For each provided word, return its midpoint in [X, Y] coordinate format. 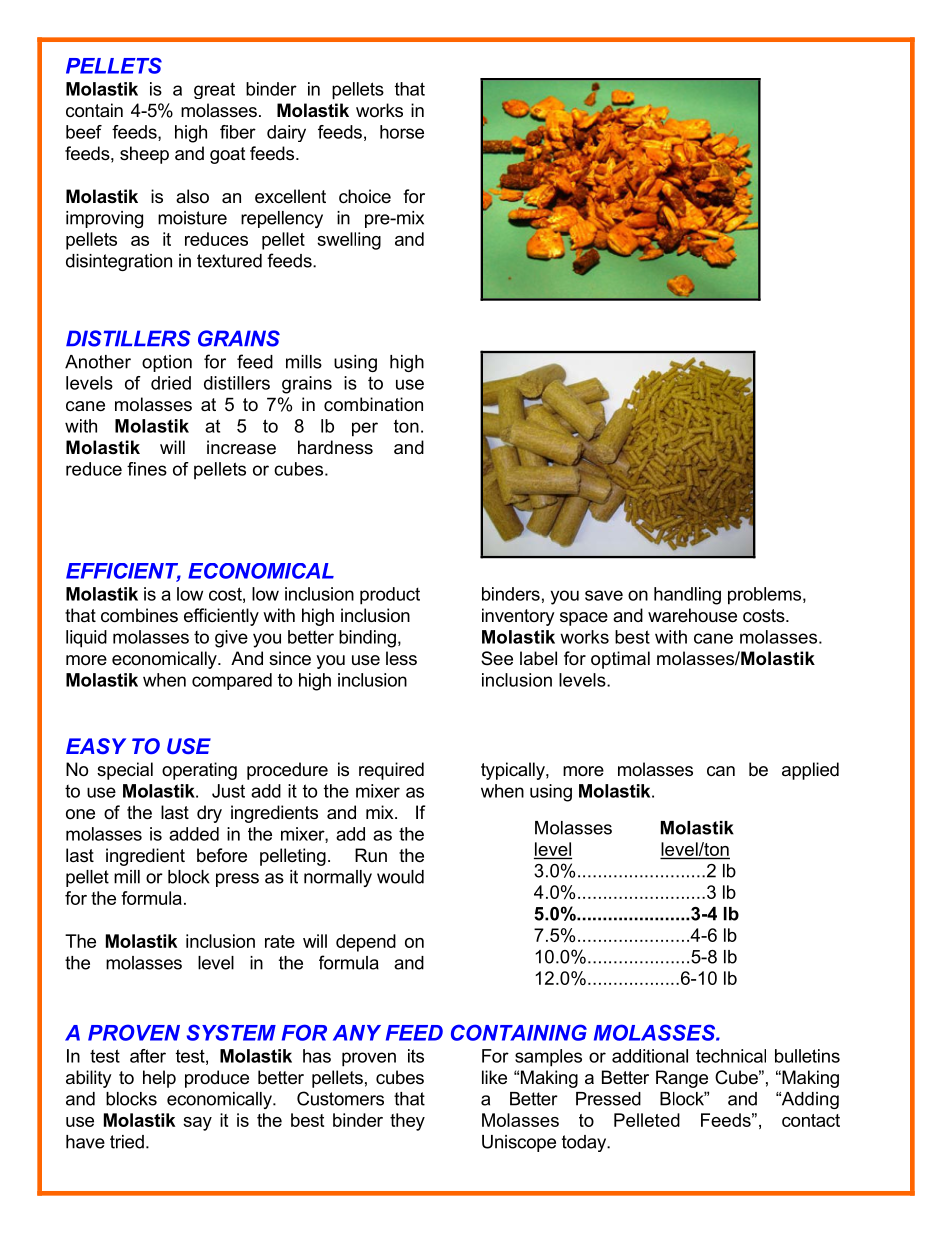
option [167, 363]
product [390, 596]
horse [402, 132]
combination [373, 404]
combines [139, 615]
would [400, 877]
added [194, 834]
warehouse [692, 615]
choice [365, 196]
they [407, 1122]
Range [682, 1079]
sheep [144, 155]
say [197, 1124]
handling [687, 596]
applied [810, 771]
